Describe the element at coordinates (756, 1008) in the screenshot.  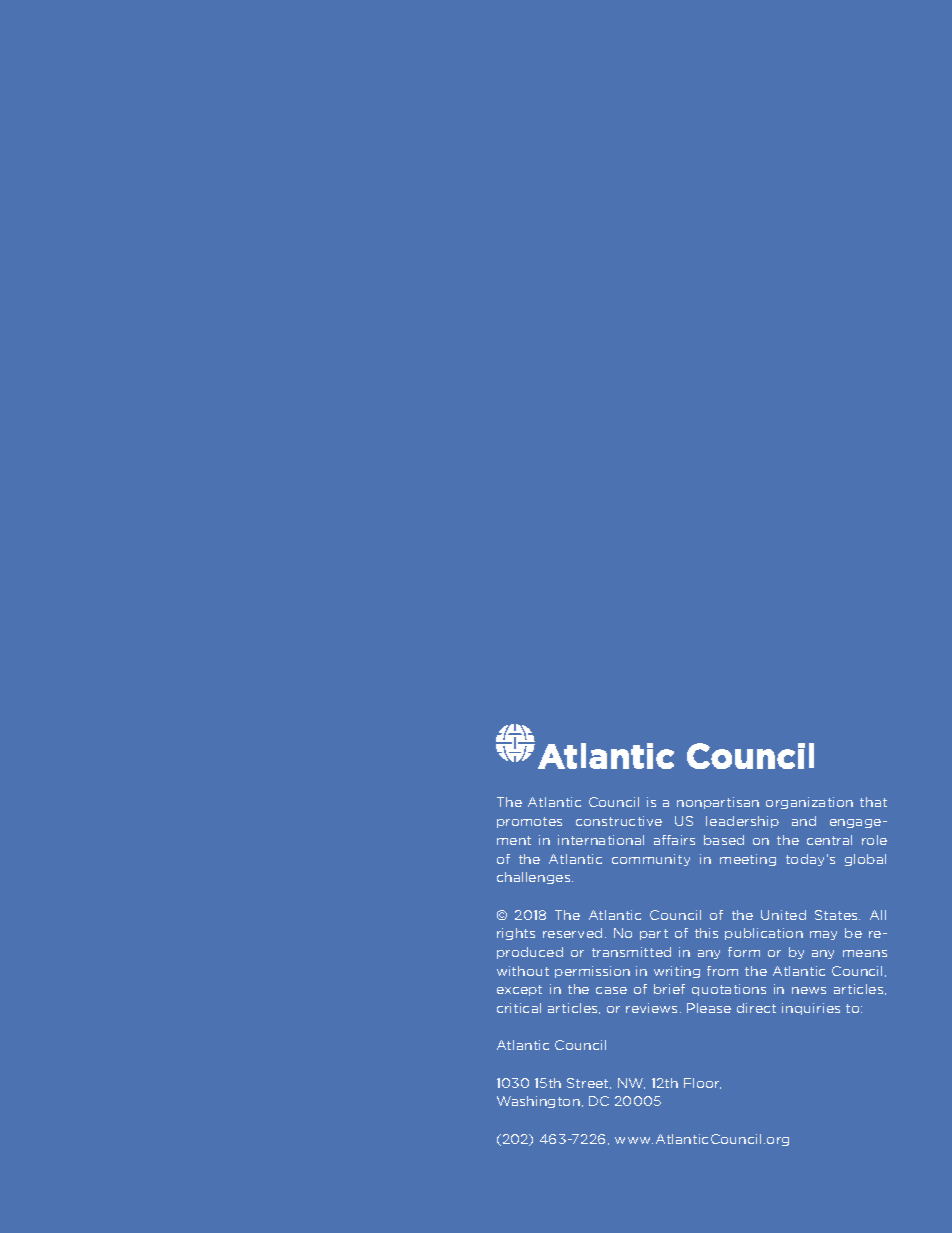
I see `direct` at that location.
